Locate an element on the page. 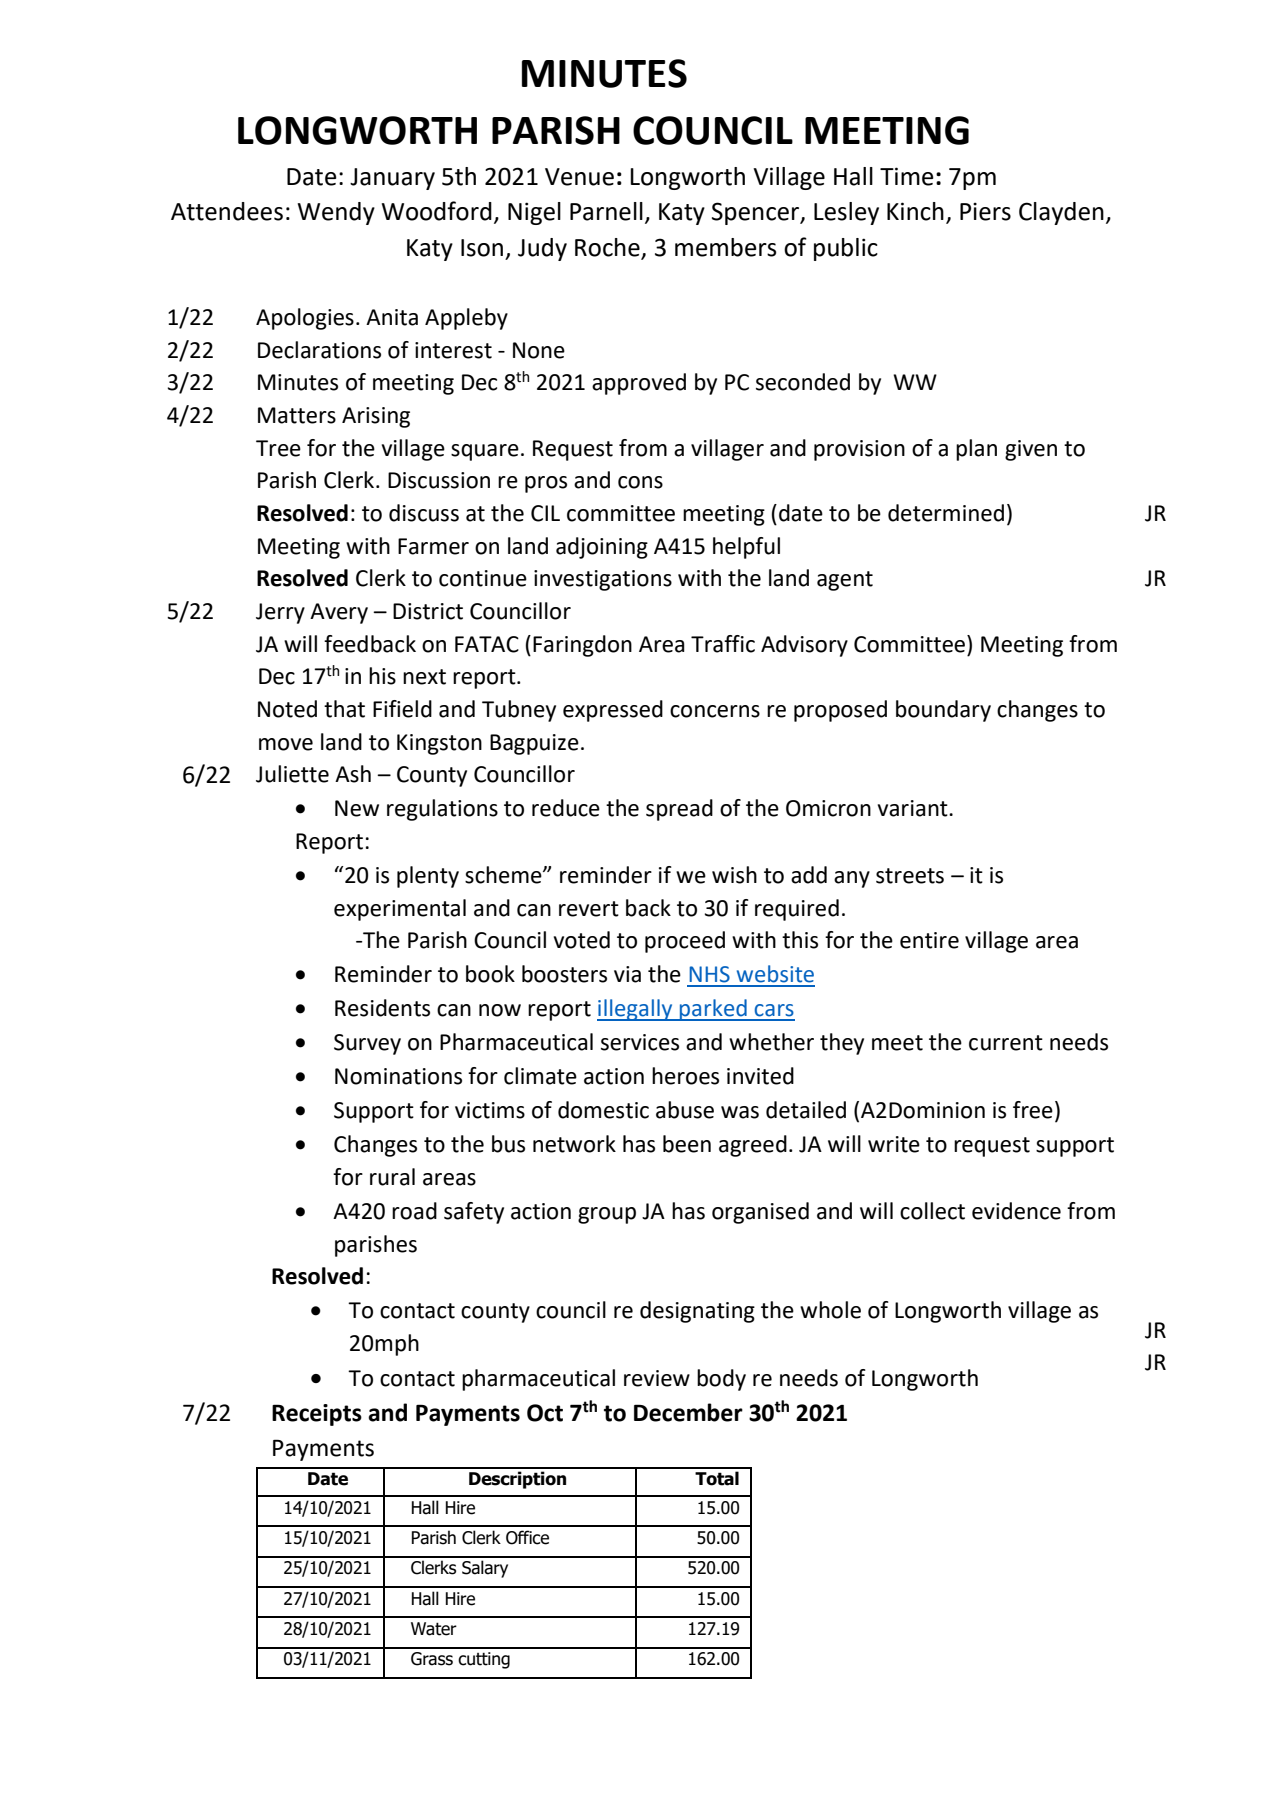 This document has width=1283, height=1815. December is located at coordinates (688, 1412).
